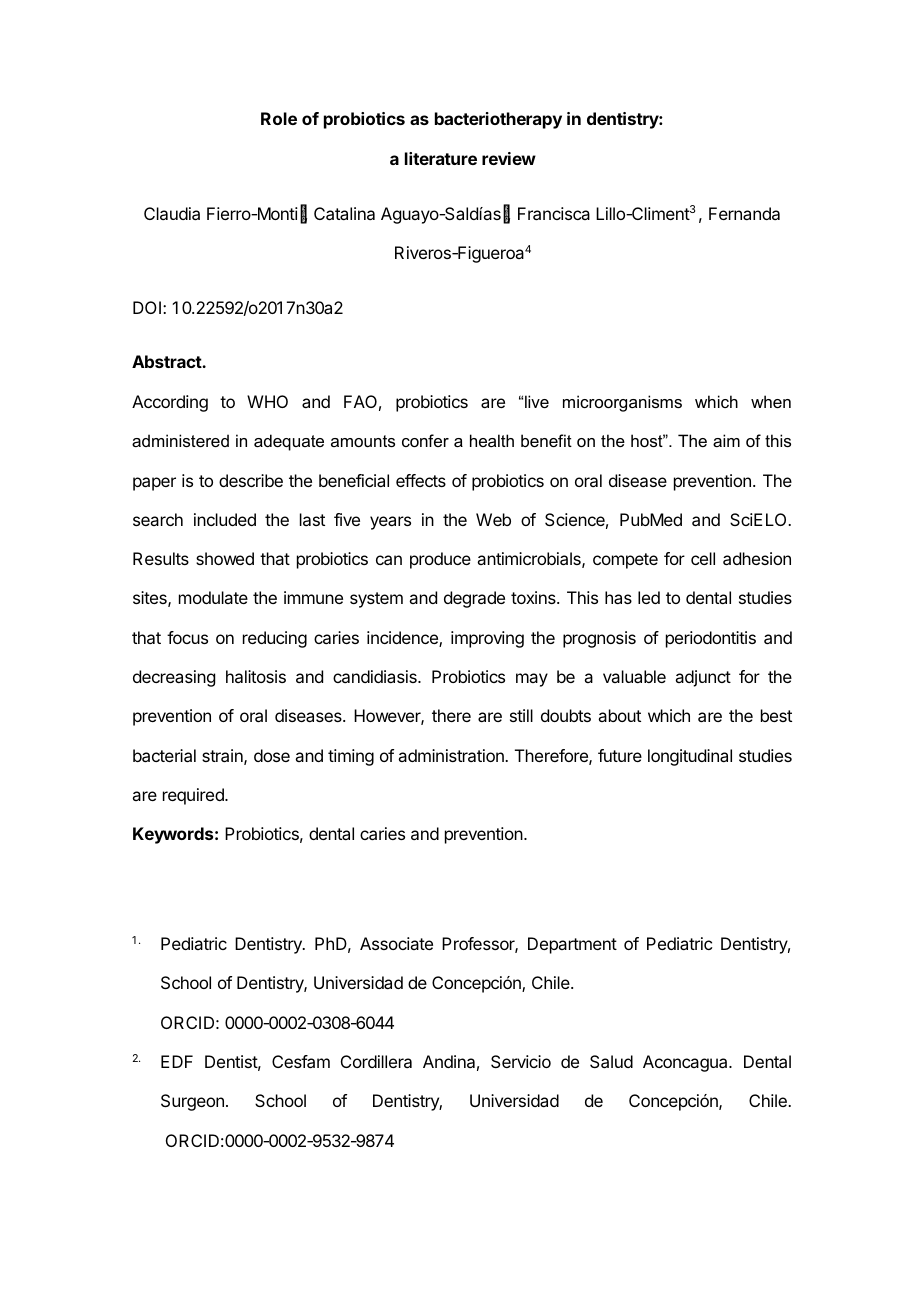 Image resolution: width=924 pixels, height=1308 pixels. I want to click on health, so click(492, 440).
